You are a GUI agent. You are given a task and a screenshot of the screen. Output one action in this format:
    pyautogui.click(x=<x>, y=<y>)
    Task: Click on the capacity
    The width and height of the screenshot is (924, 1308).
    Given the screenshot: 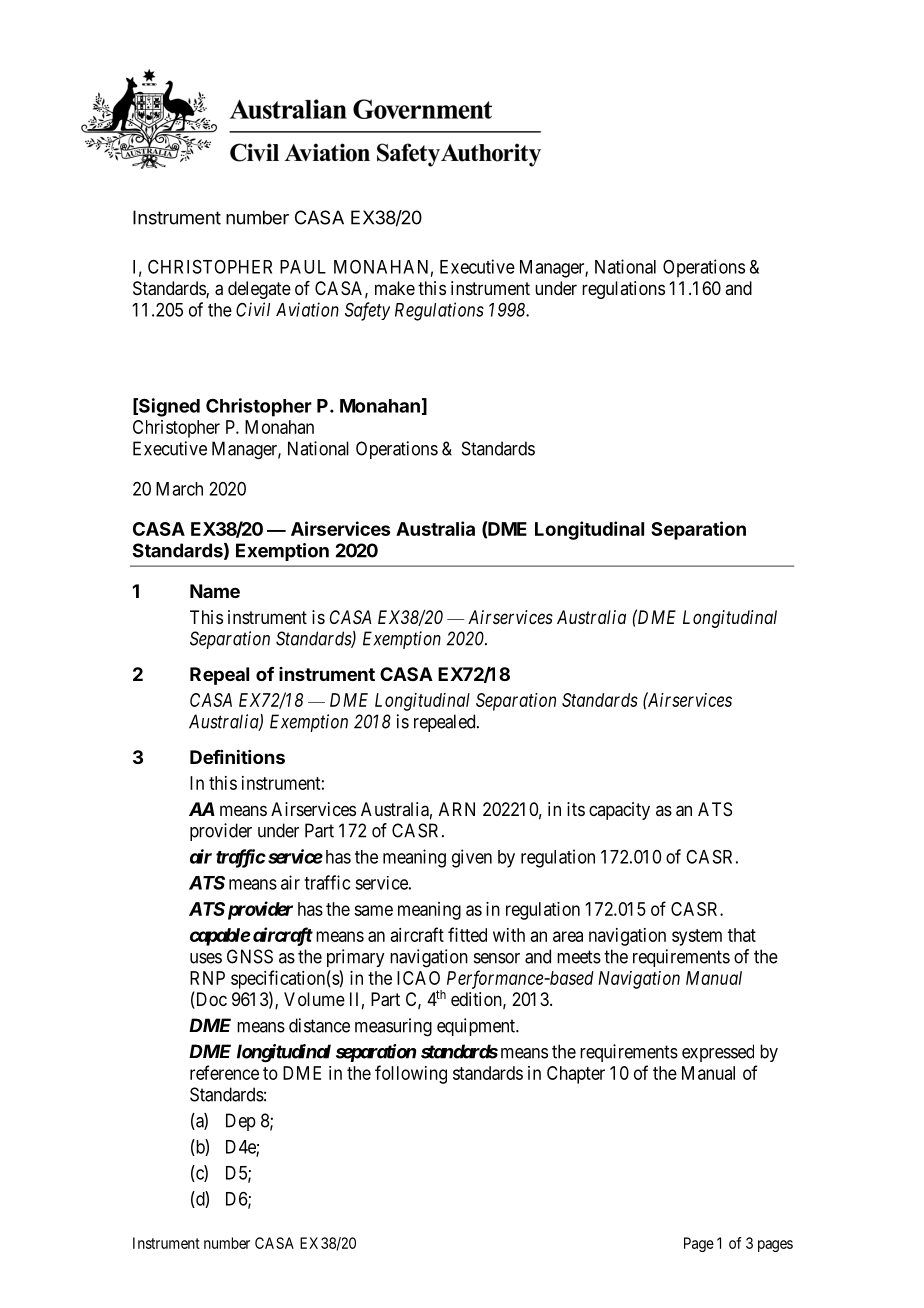 What is the action you would take?
    pyautogui.click(x=619, y=811)
